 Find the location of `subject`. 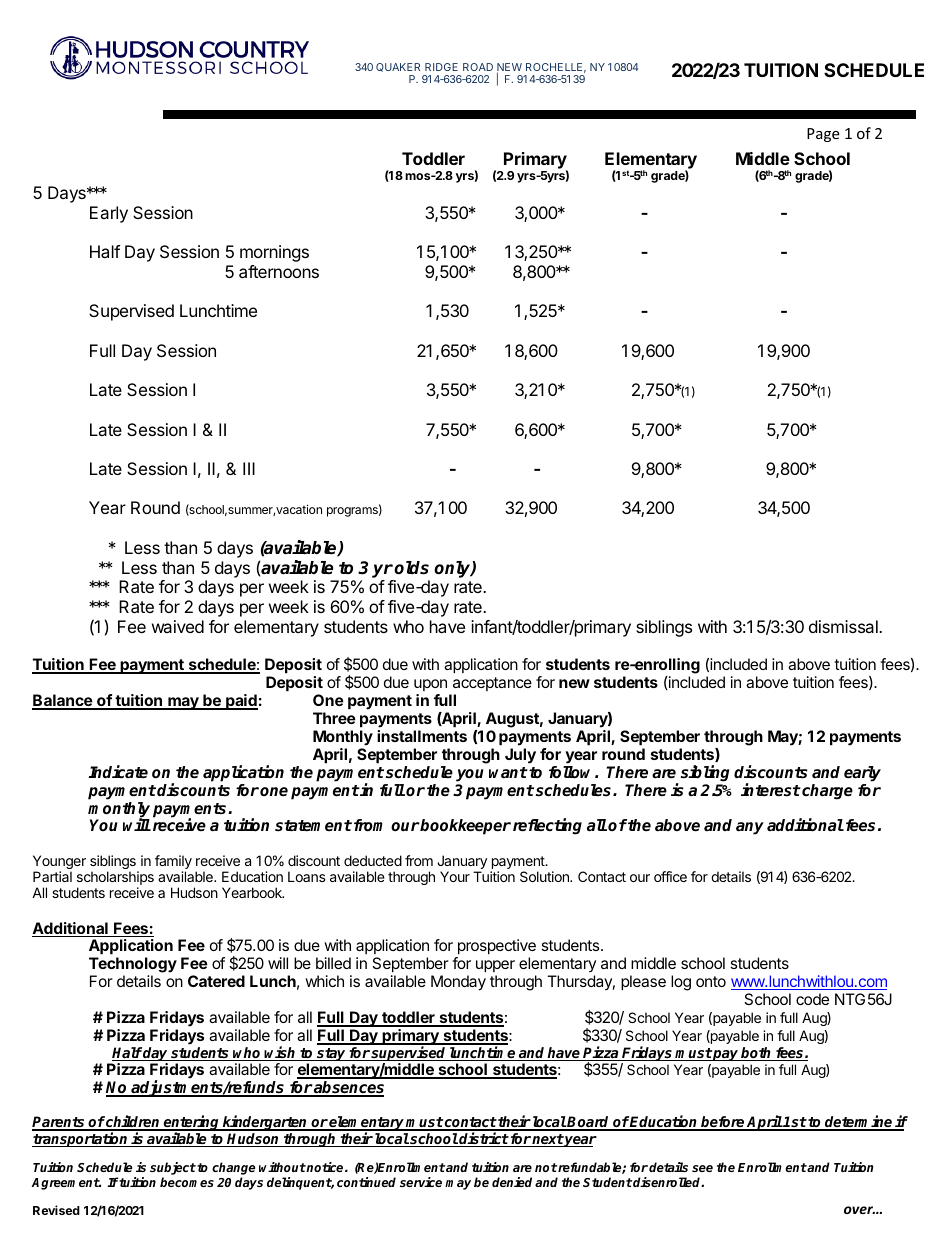

subject is located at coordinates (173, 1170).
